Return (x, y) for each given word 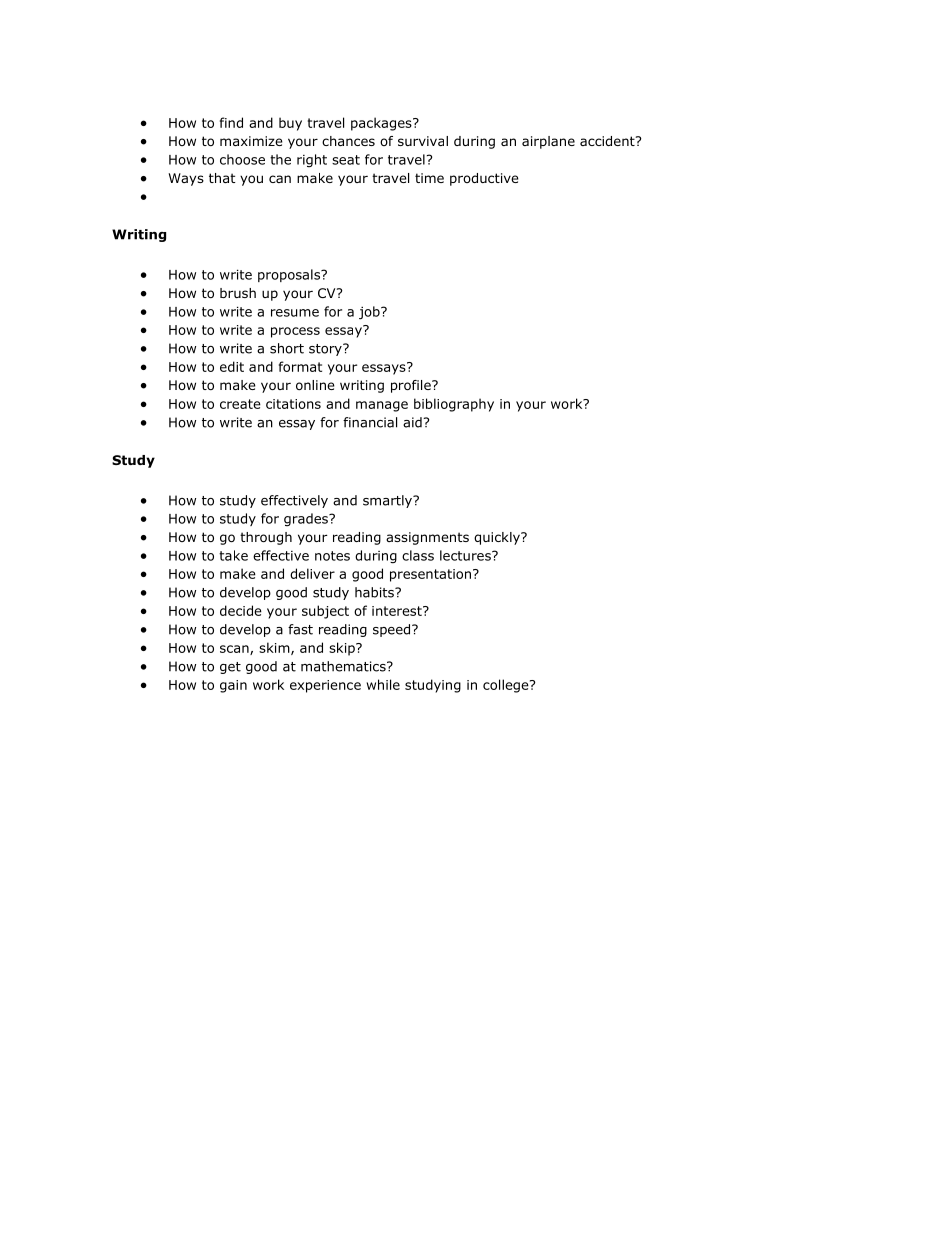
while (383, 684)
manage (382, 406)
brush (238, 293)
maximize (251, 141)
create (240, 404)
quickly (498, 538)
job (370, 313)
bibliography (454, 405)
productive (484, 179)
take (233, 555)
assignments (427, 538)
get (230, 668)
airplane (548, 142)
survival (423, 141)
